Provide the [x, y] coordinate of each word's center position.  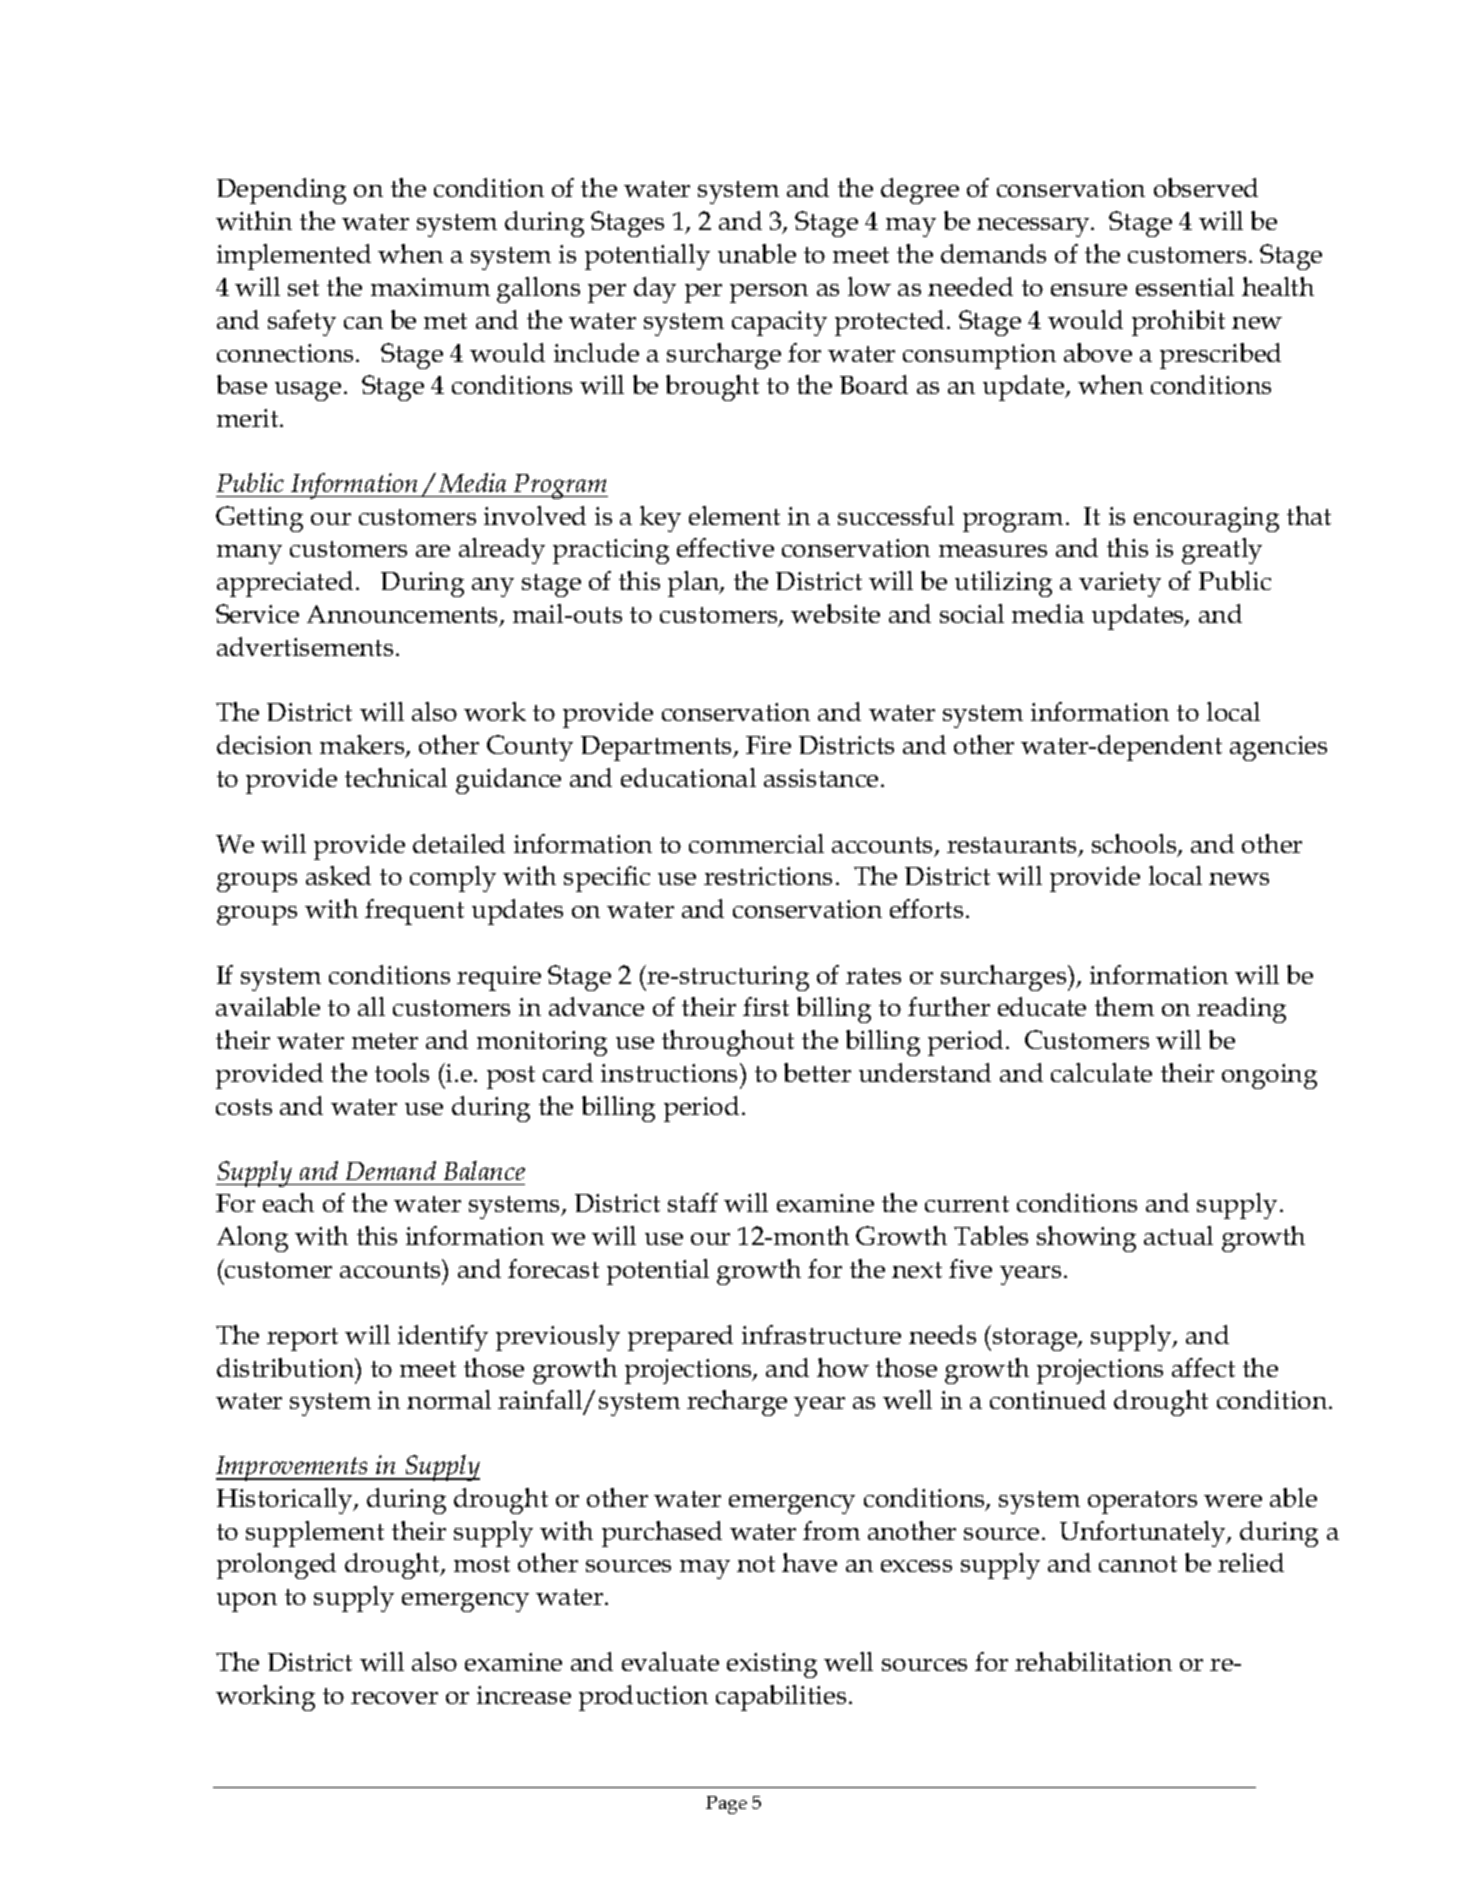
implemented [294, 257]
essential [1185, 286]
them [1124, 1006]
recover [394, 1698]
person [769, 293]
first [766, 1006]
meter [385, 1041]
